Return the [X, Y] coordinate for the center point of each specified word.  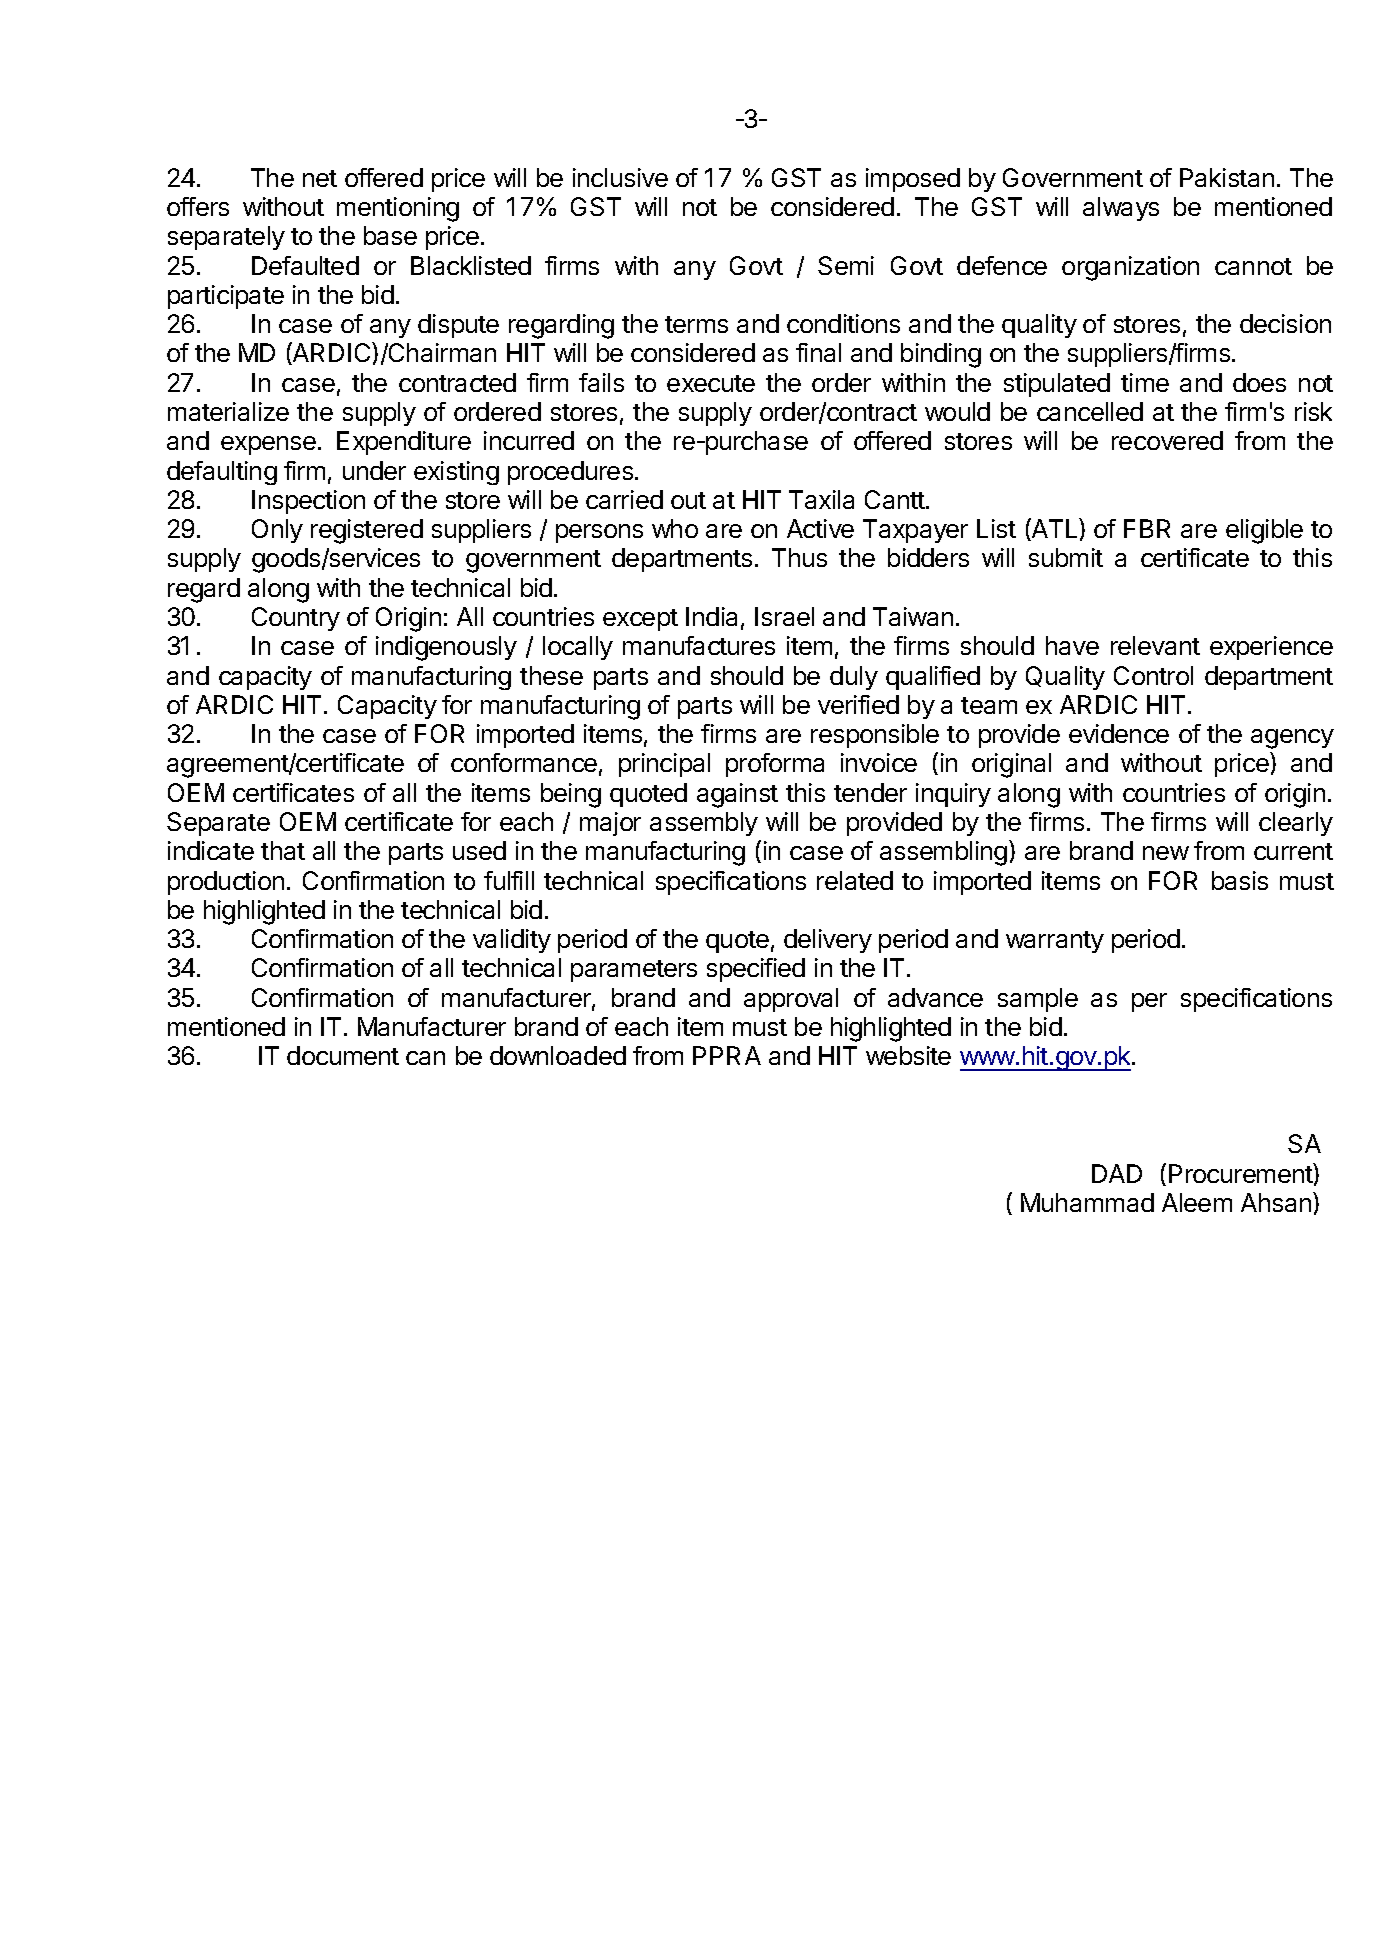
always [1121, 209]
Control [1153, 675]
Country [296, 619]
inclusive [620, 177]
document [343, 1055]
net [320, 178]
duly [854, 678]
